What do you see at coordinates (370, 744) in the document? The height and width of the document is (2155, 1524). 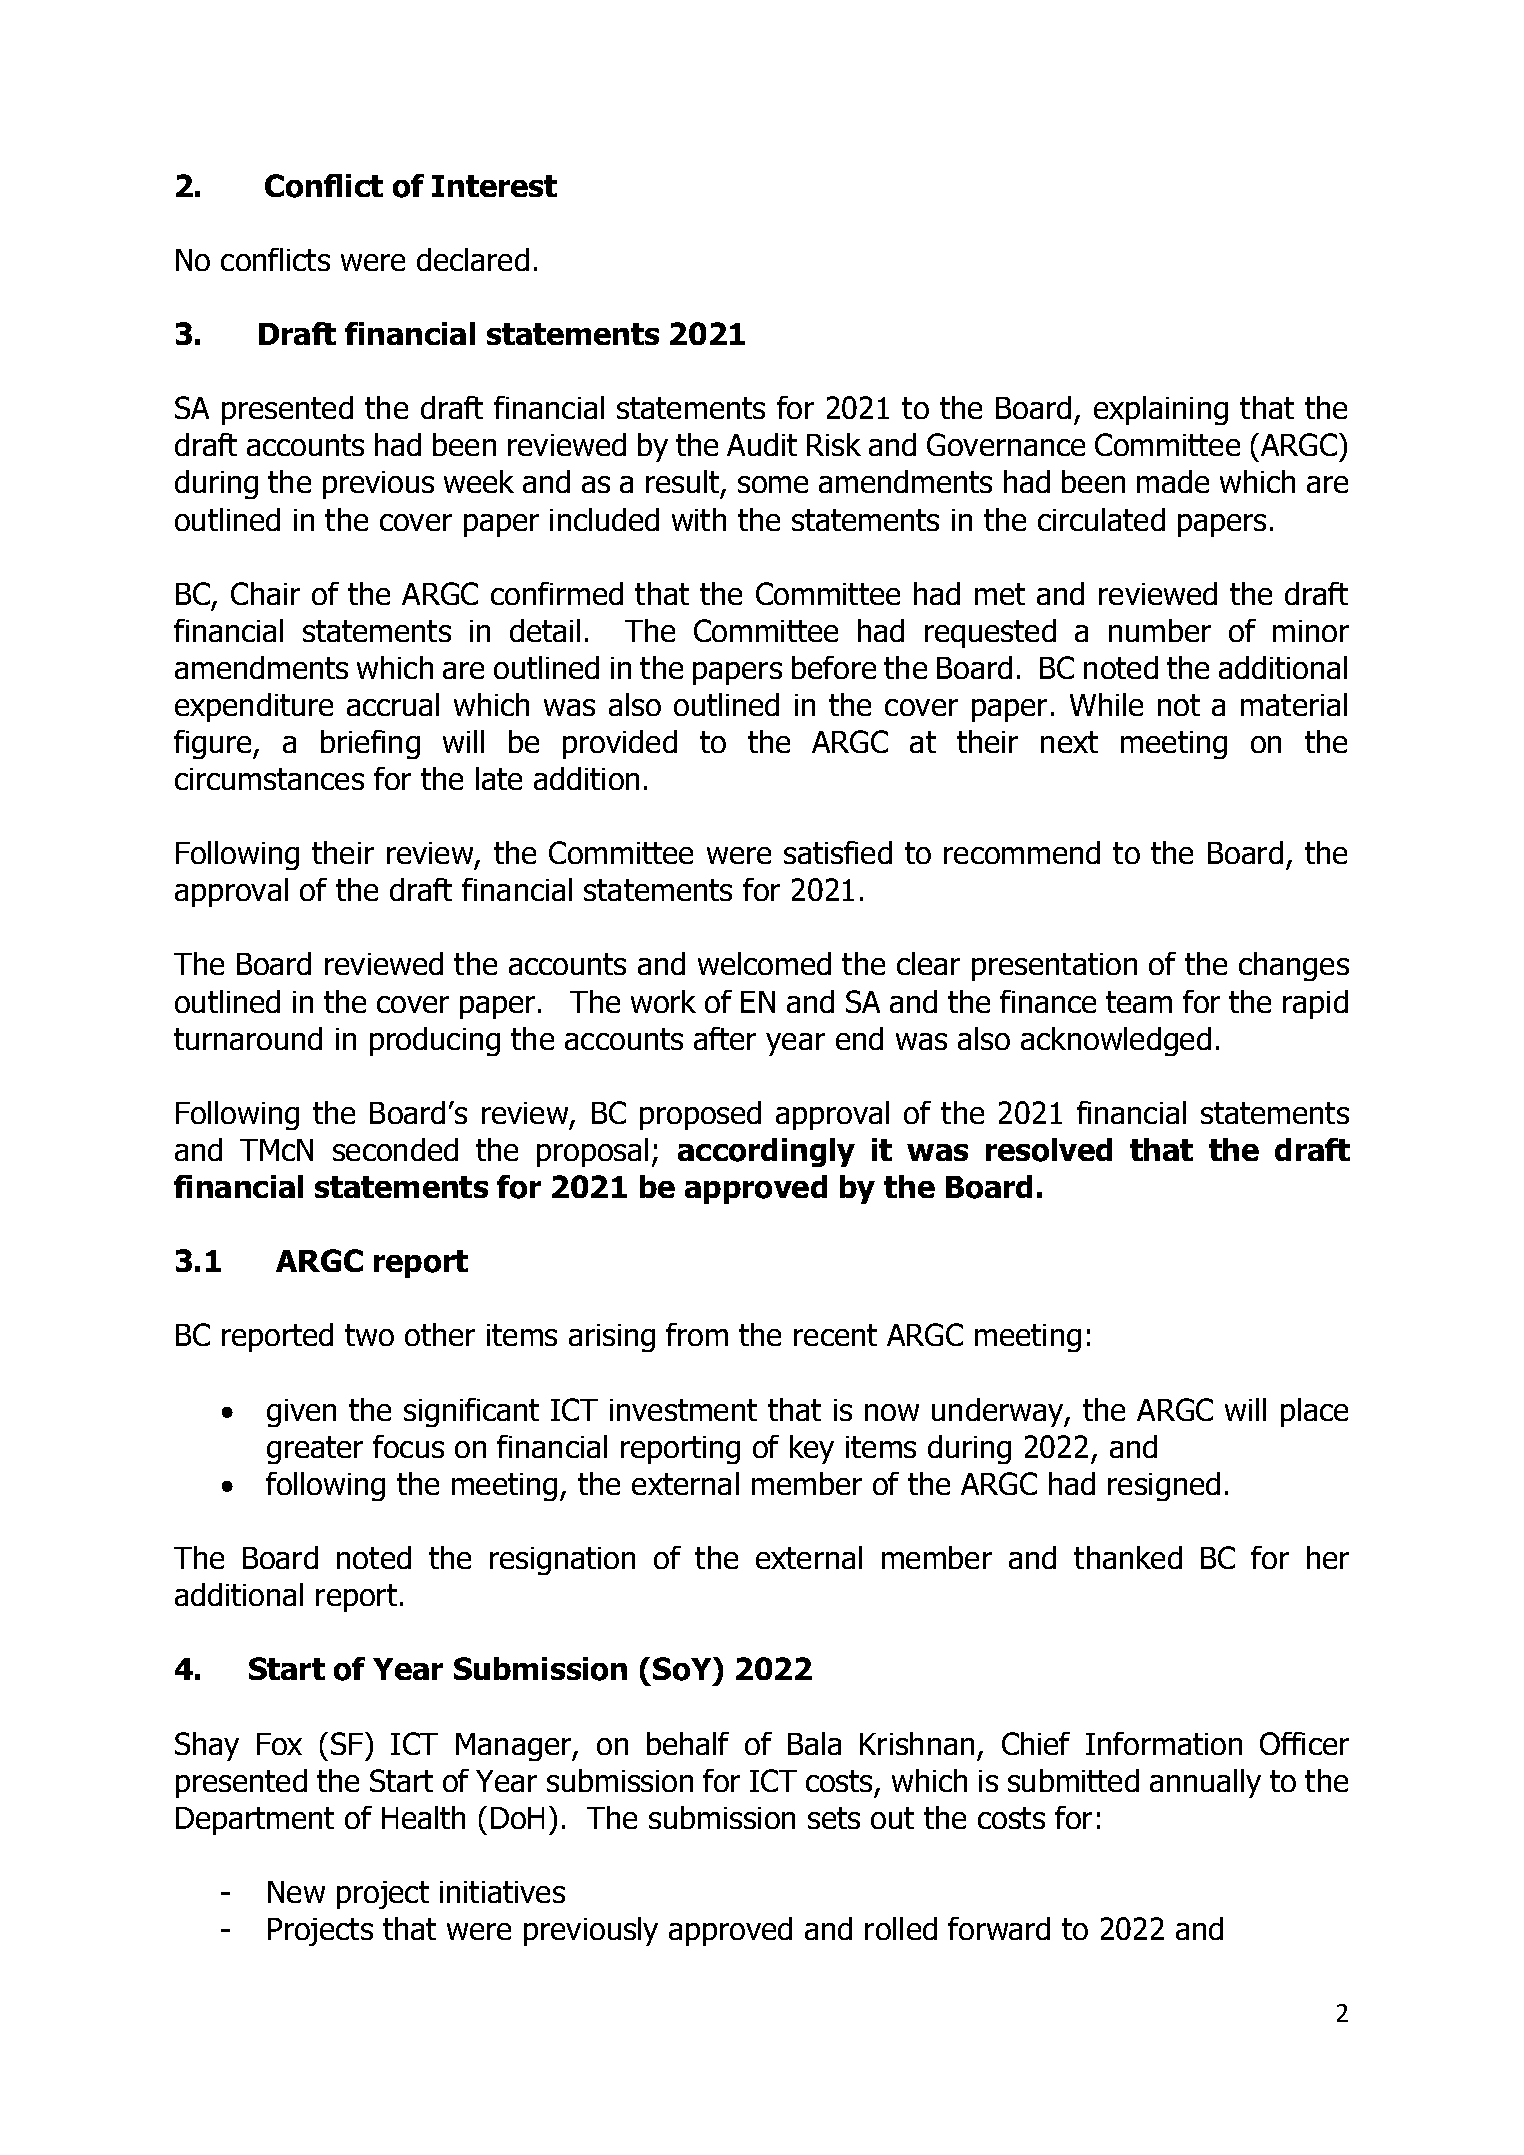 I see `briefing` at bounding box center [370, 744].
